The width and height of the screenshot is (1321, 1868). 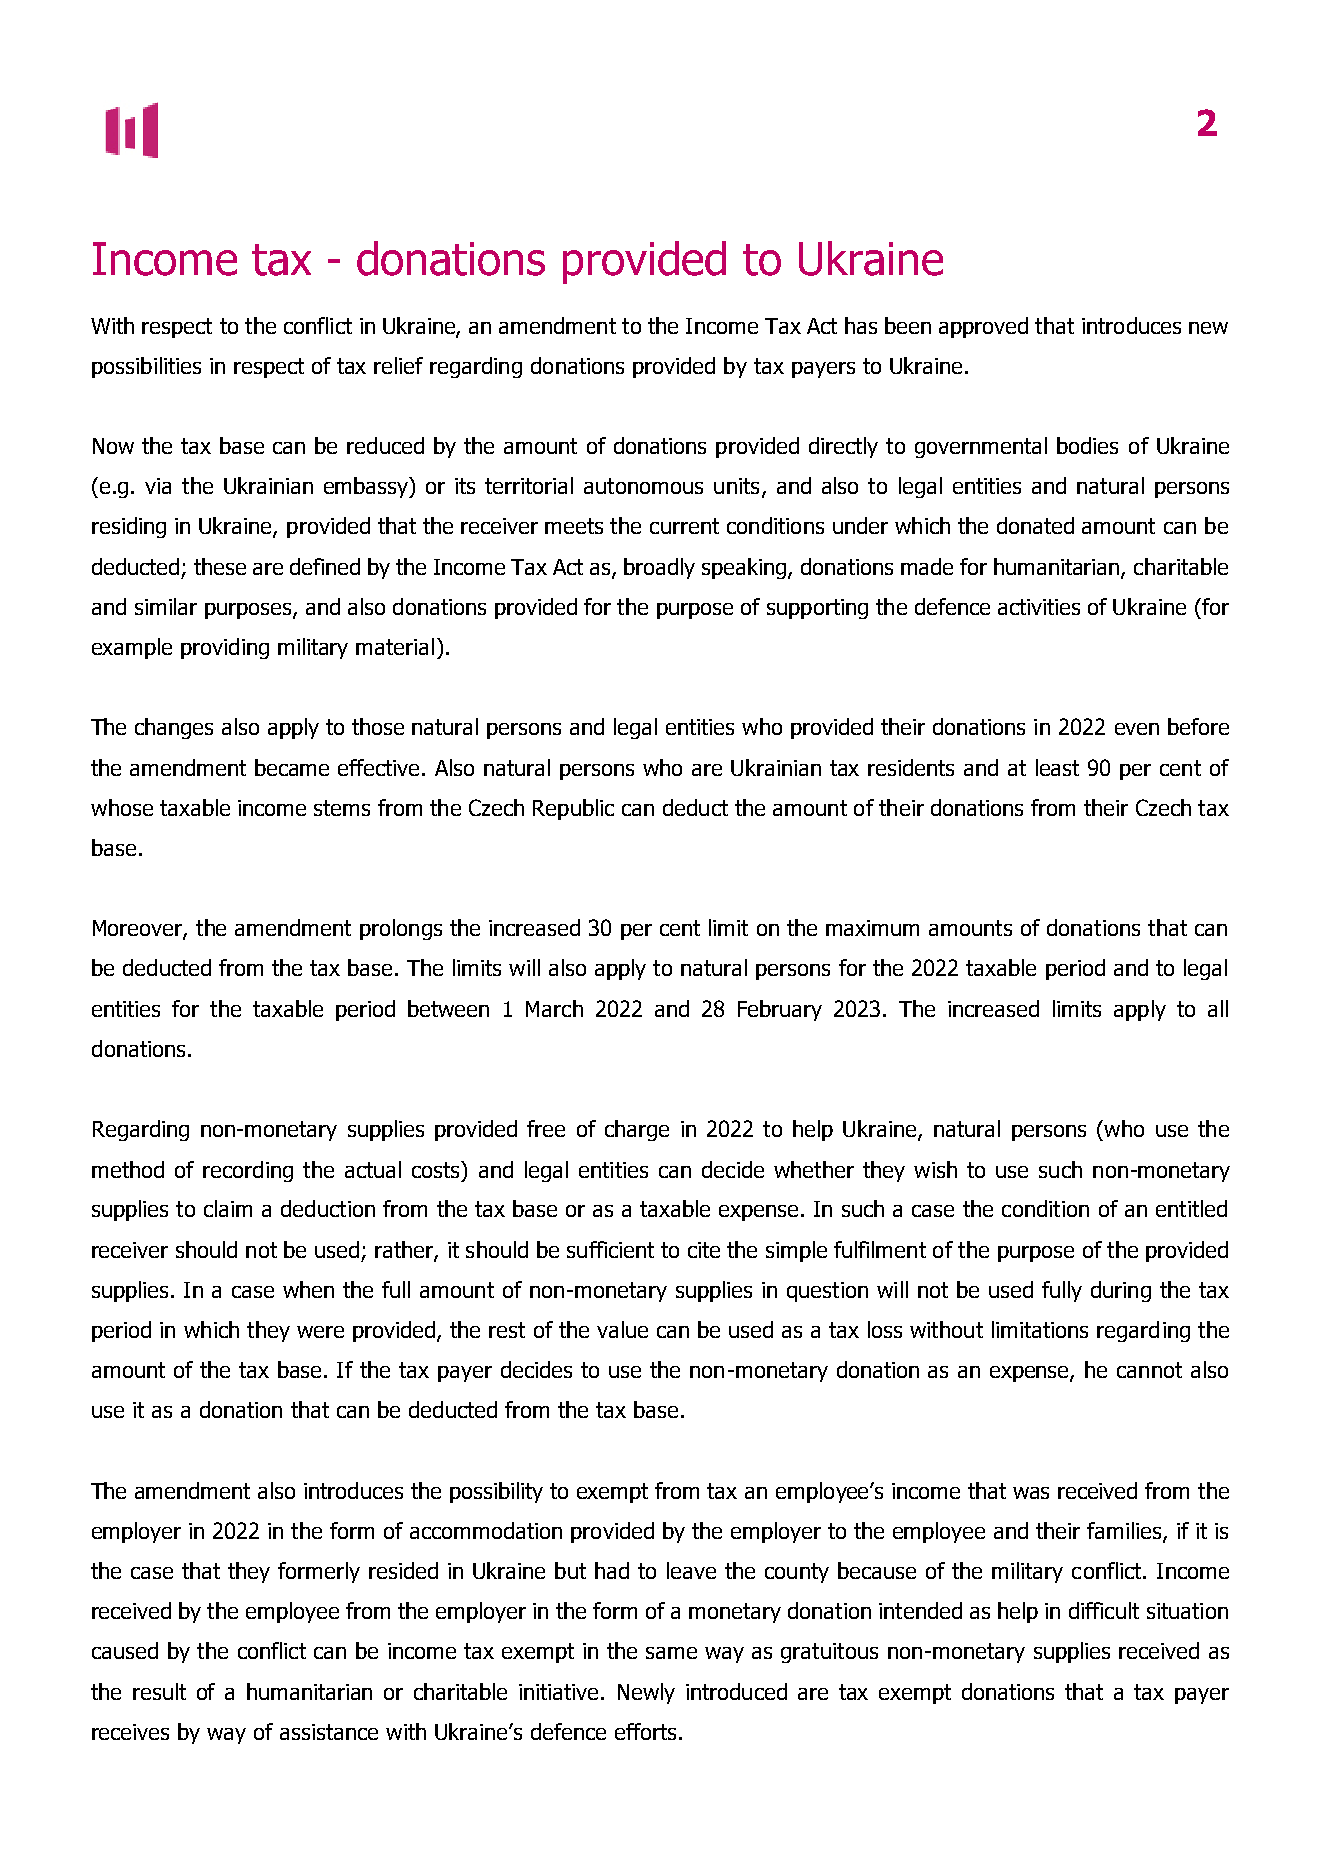 I want to click on recording, so click(x=248, y=1171).
